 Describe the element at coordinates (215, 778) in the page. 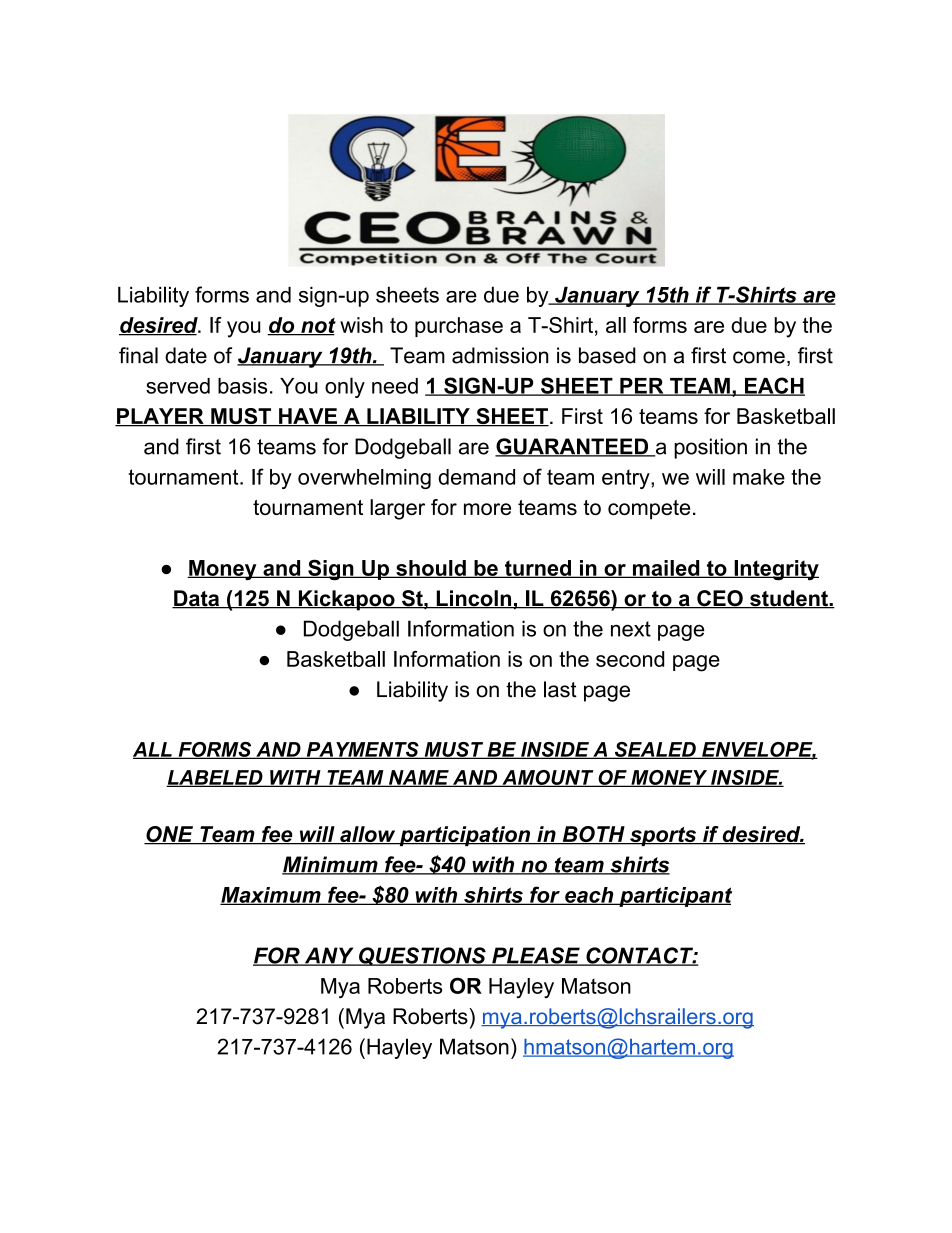

I see `LABELED` at that location.
